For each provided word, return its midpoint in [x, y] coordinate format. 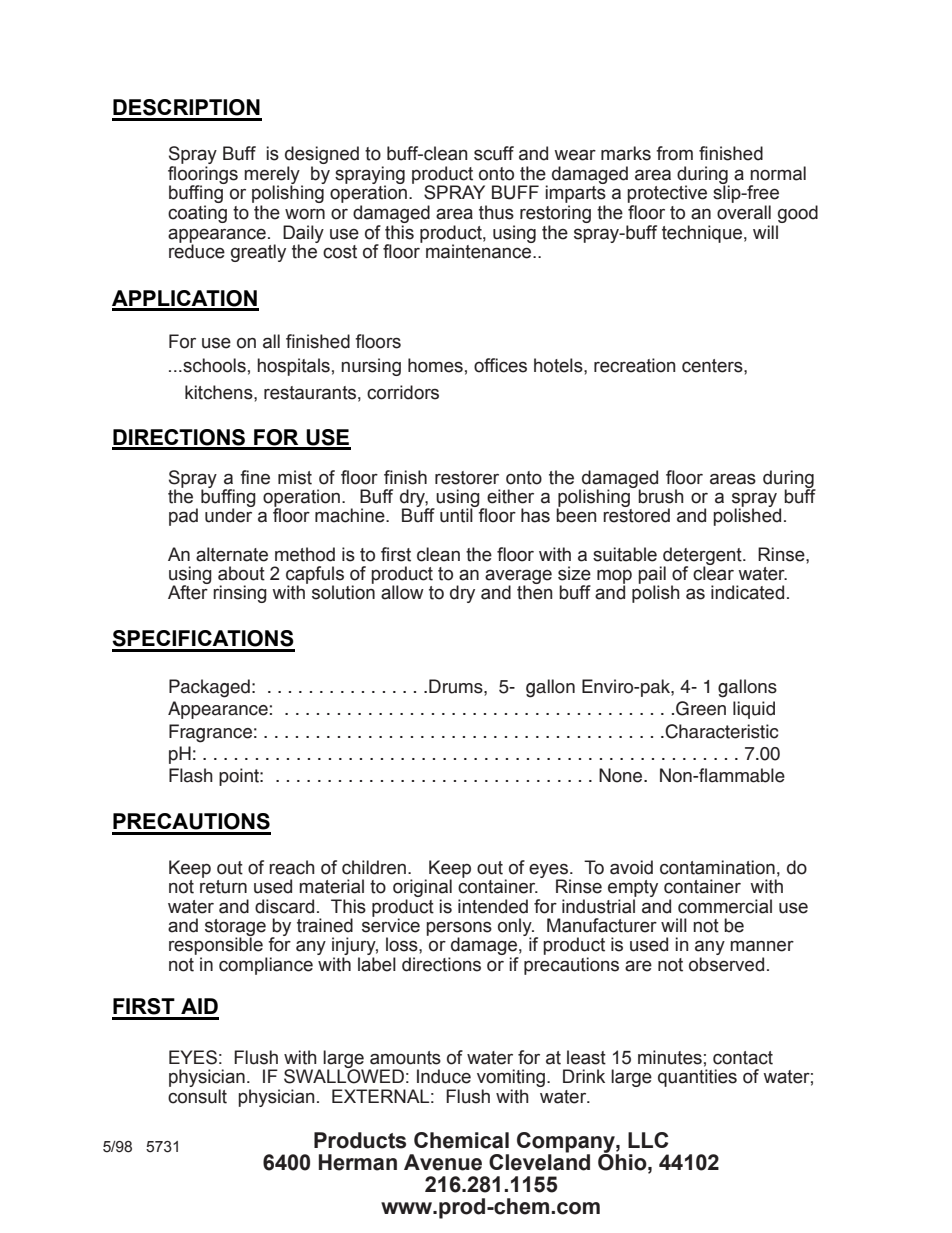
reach [292, 867]
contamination [717, 867]
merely [273, 176]
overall [744, 212]
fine [255, 477]
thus [496, 212]
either [510, 496]
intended [493, 906]
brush [661, 496]
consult [197, 1096]
